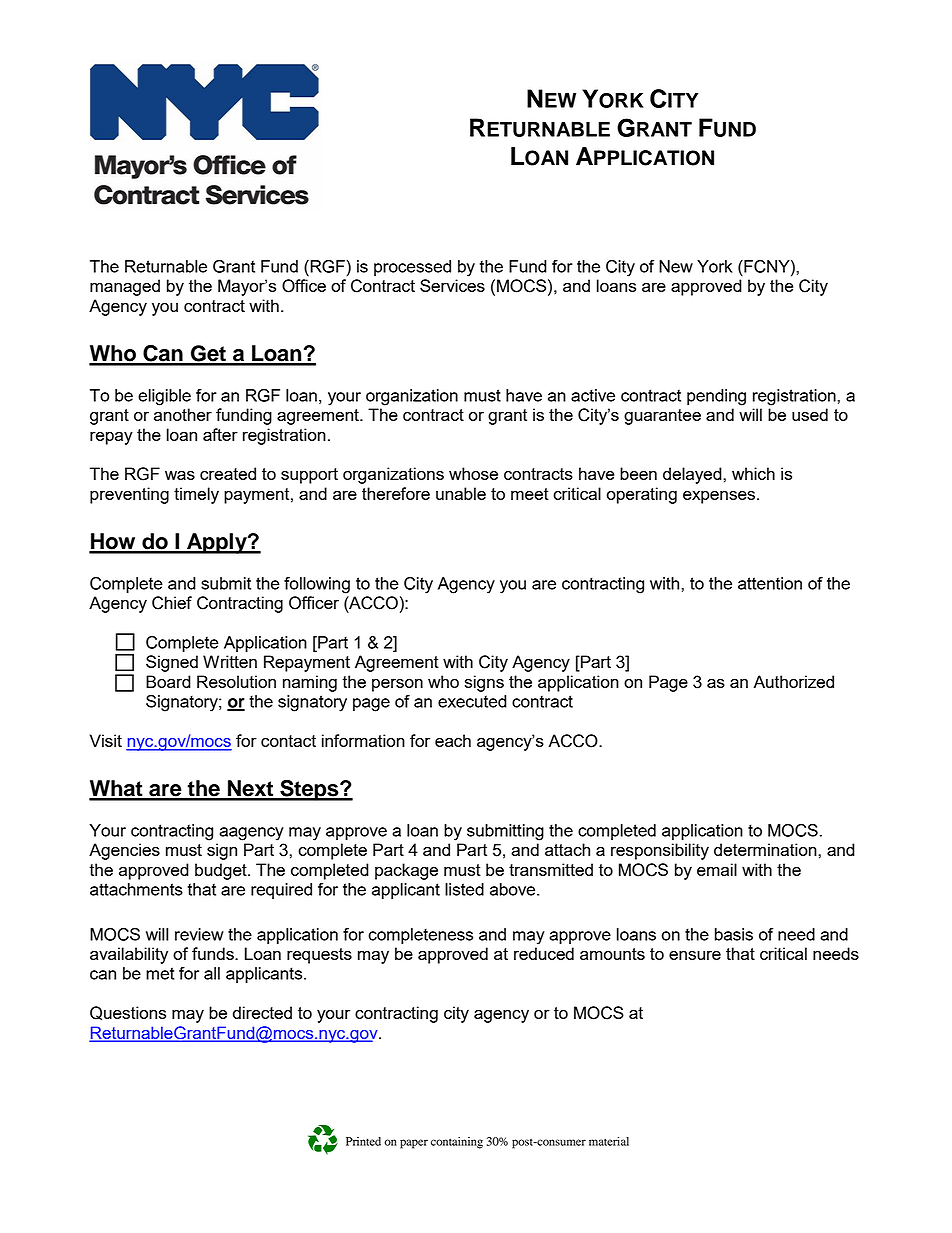  Describe the element at coordinates (363, 1141) in the screenshot. I see `Printed` at that location.
